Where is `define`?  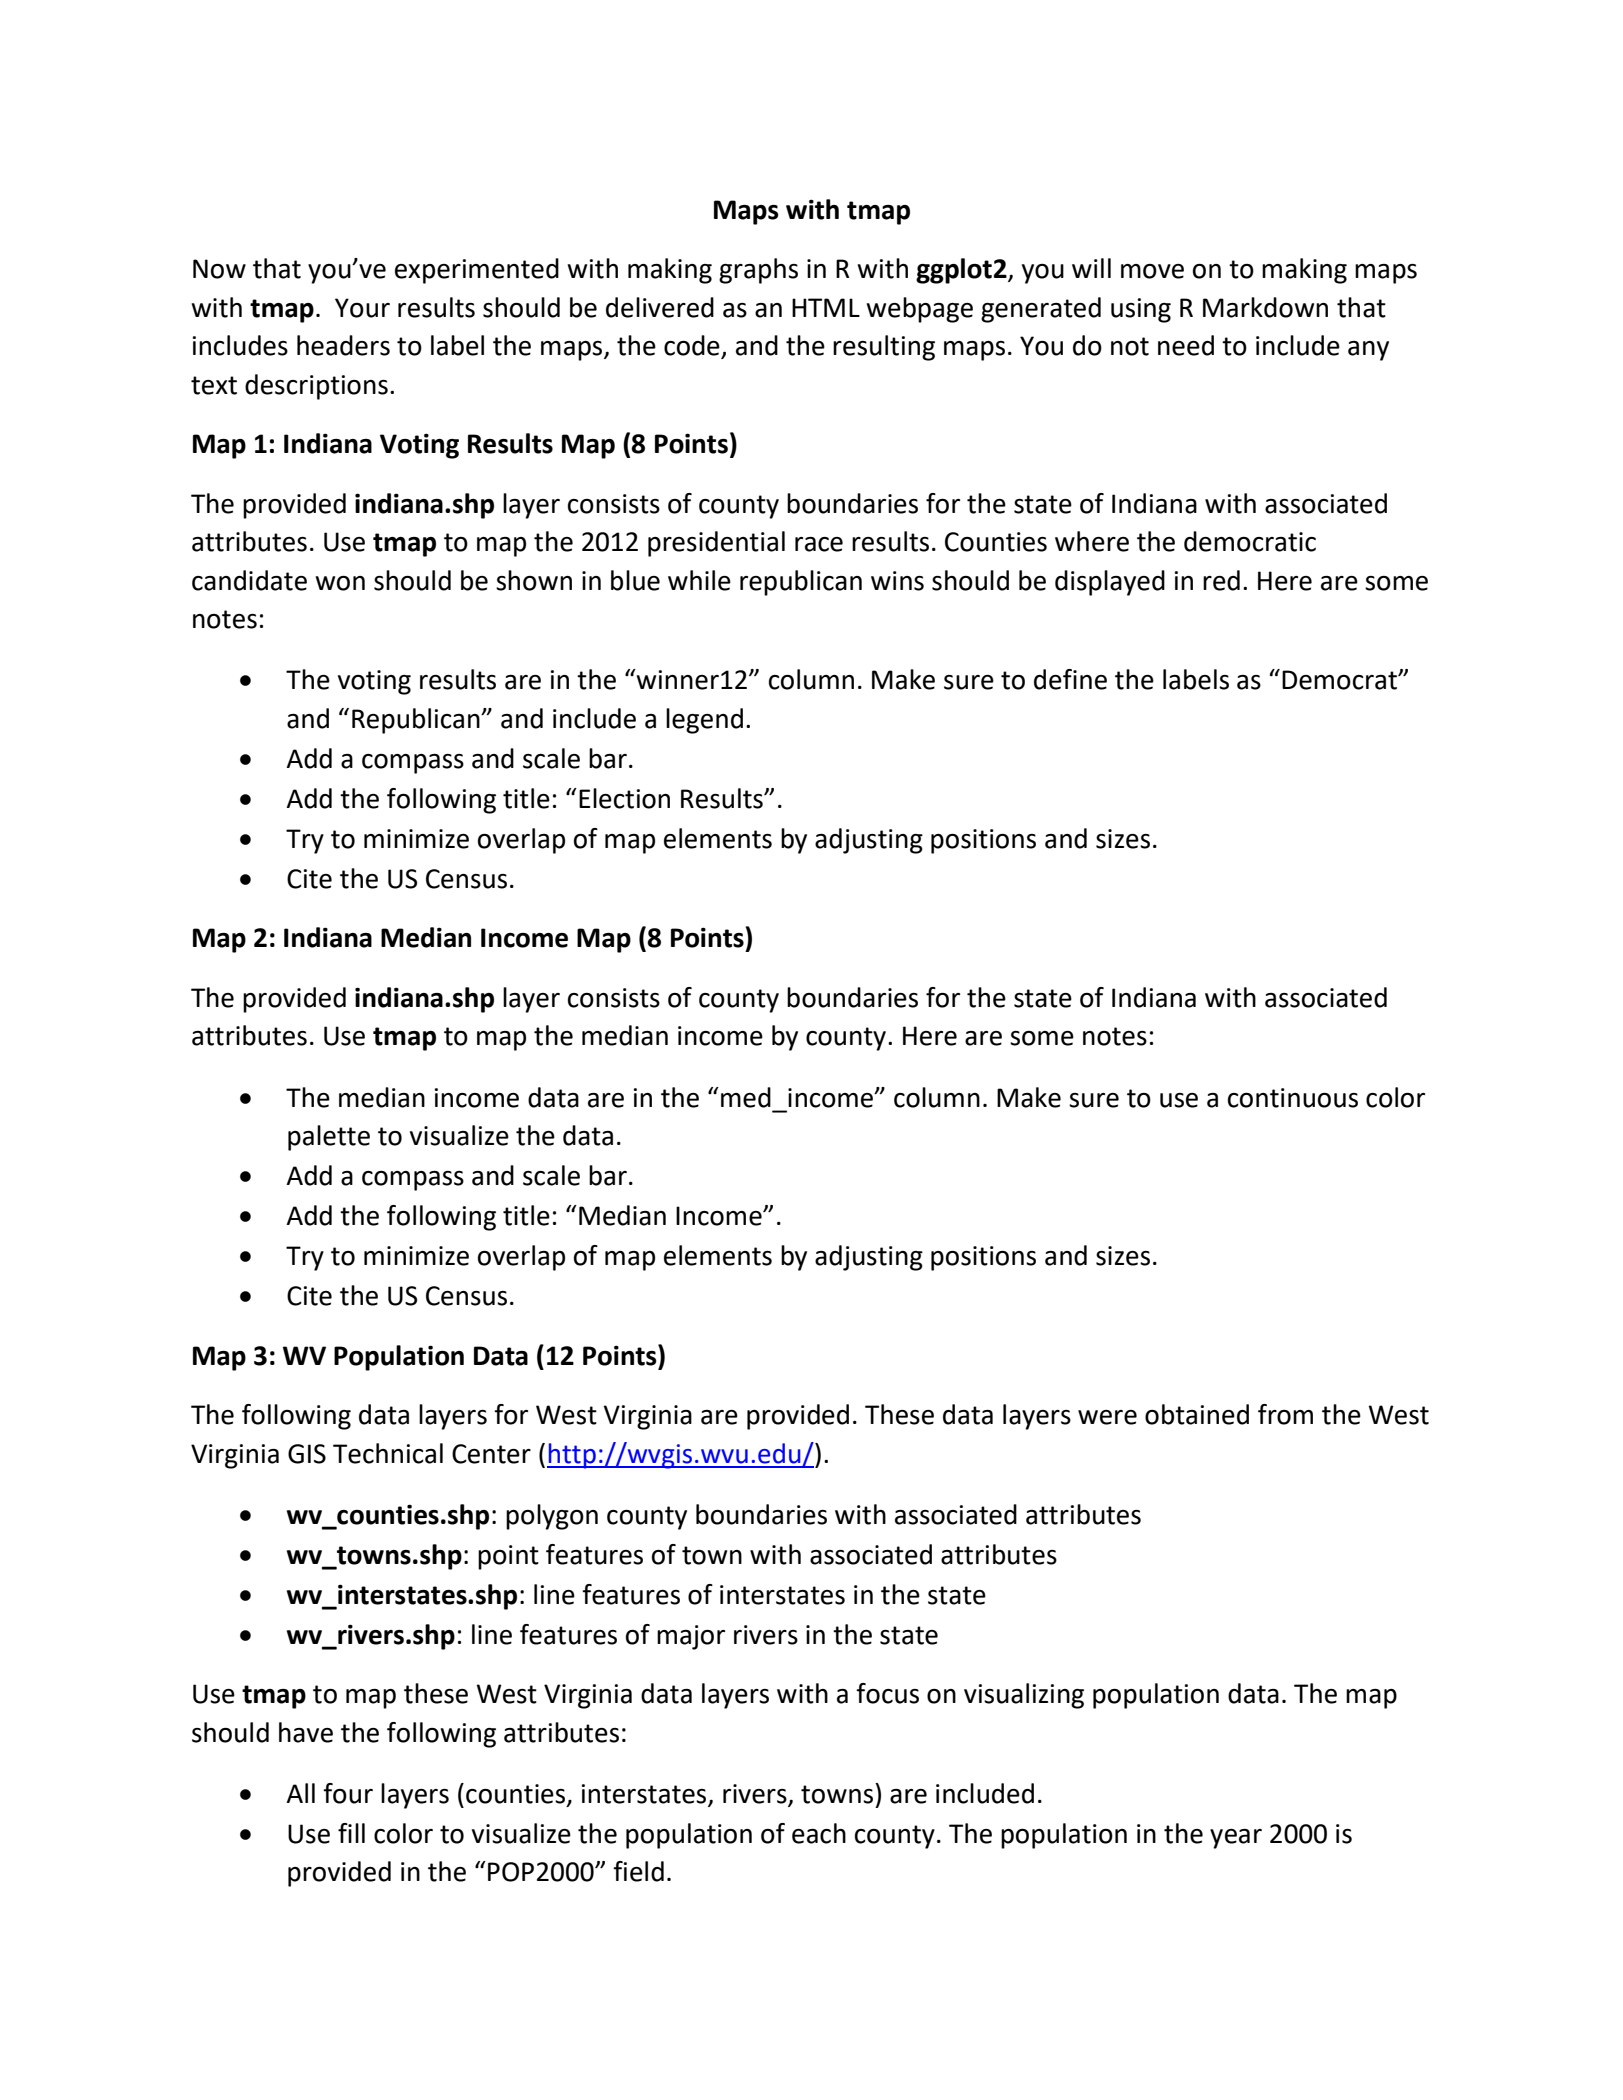 define is located at coordinates (1070, 679).
